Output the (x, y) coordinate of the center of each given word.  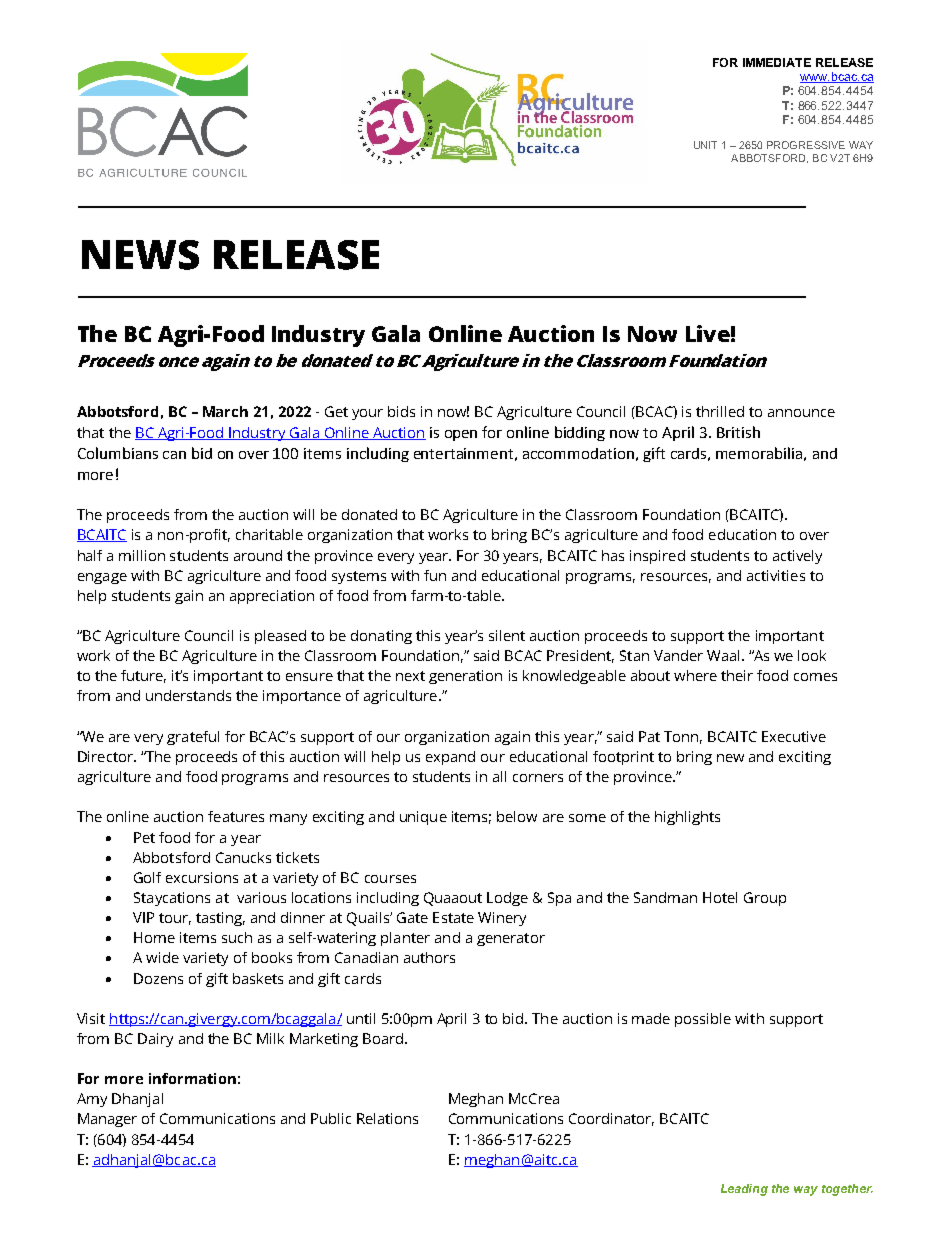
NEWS (140, 255)
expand (450, 758)
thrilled (720, 411)
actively (797, 557)
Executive (794, 736)
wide (162, 957)
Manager (107, 1120)
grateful (193, 738)
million (142, 555)
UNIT (705, 145)
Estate (453, 917)
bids (401, 411)
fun (435, 575)
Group (765, 899)
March (225, 411)
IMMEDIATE (777, 62)
